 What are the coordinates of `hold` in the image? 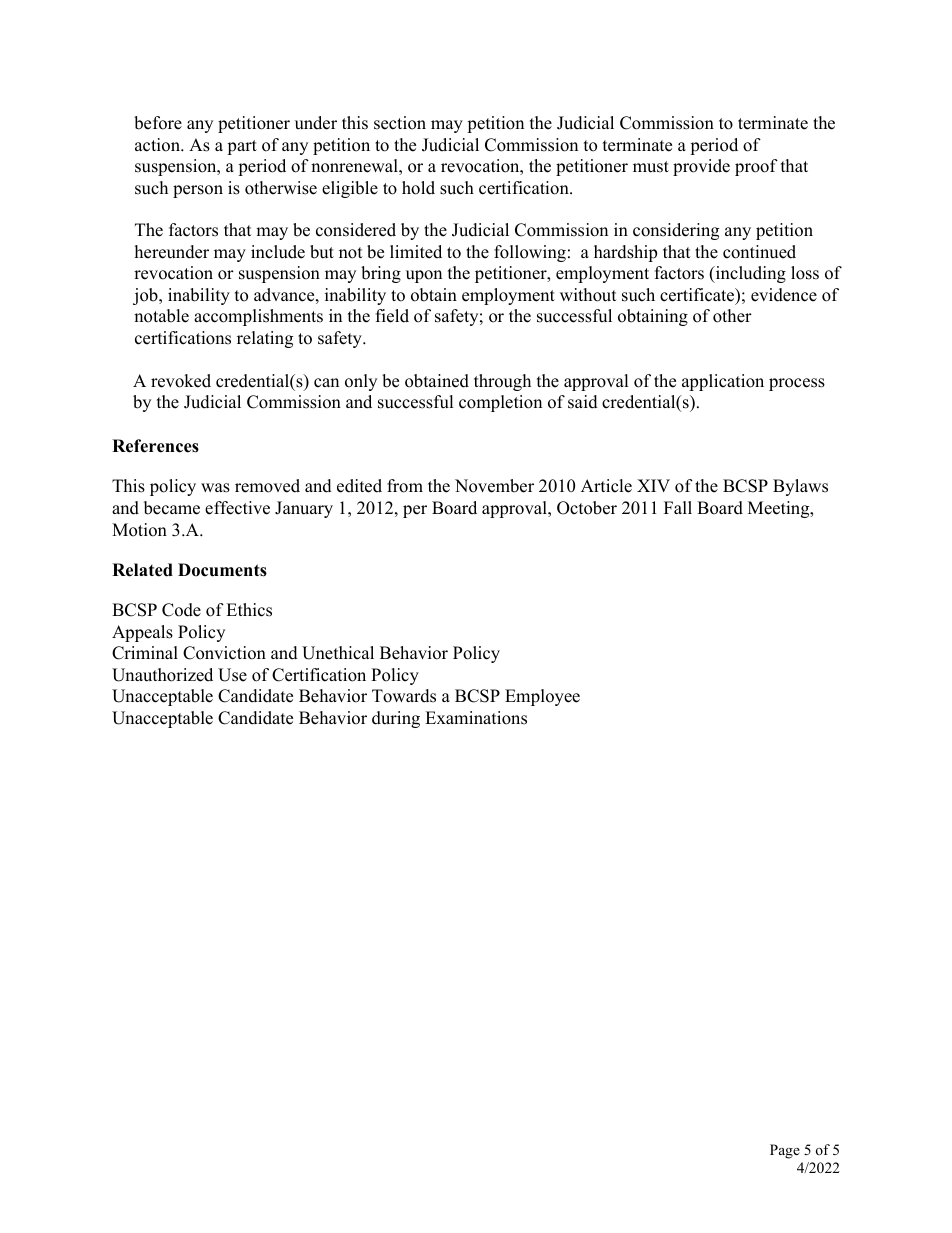 It's located at (418, 188).
